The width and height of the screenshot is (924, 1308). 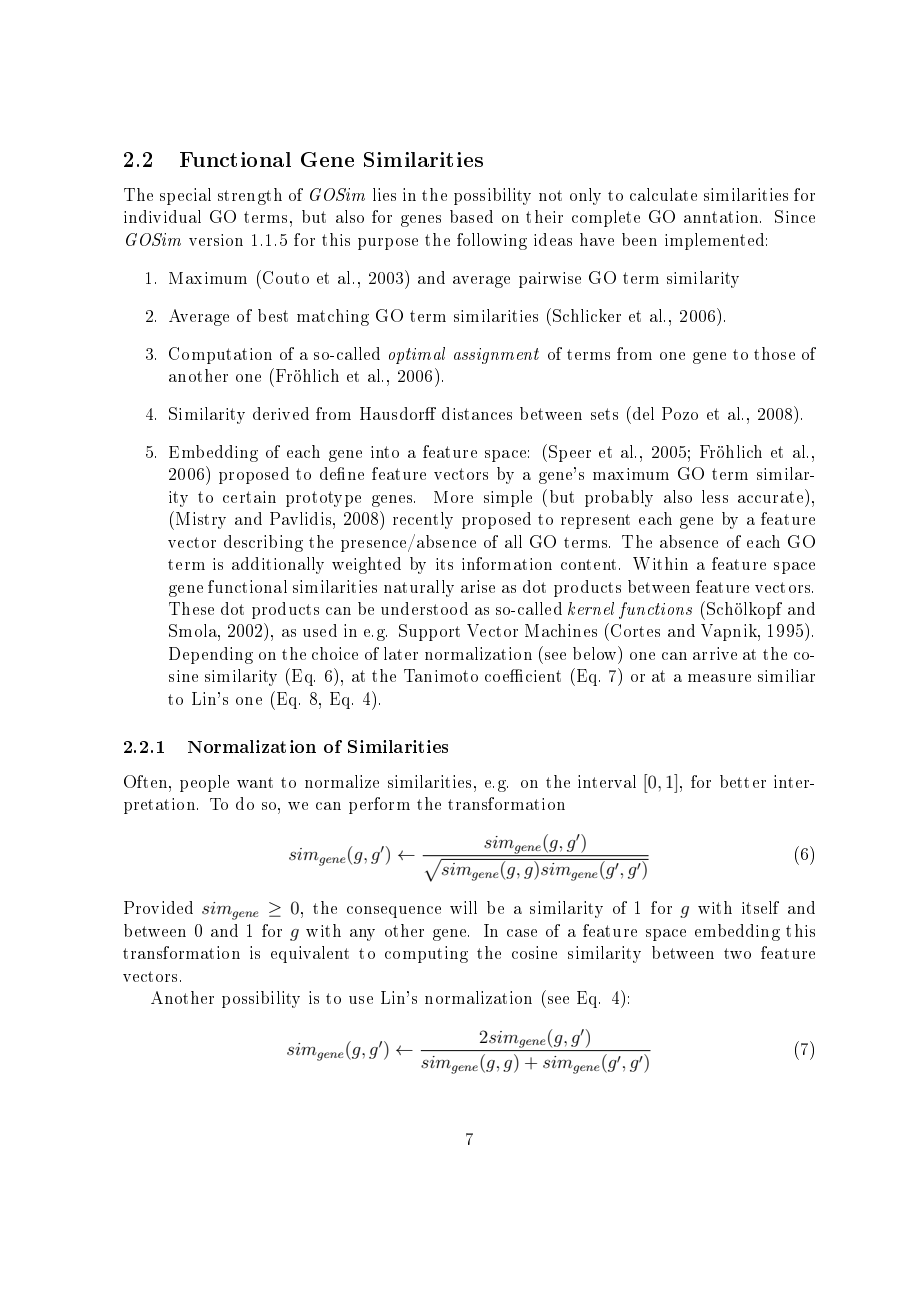 I want to click on additionally, so click(x=278, y=565).
